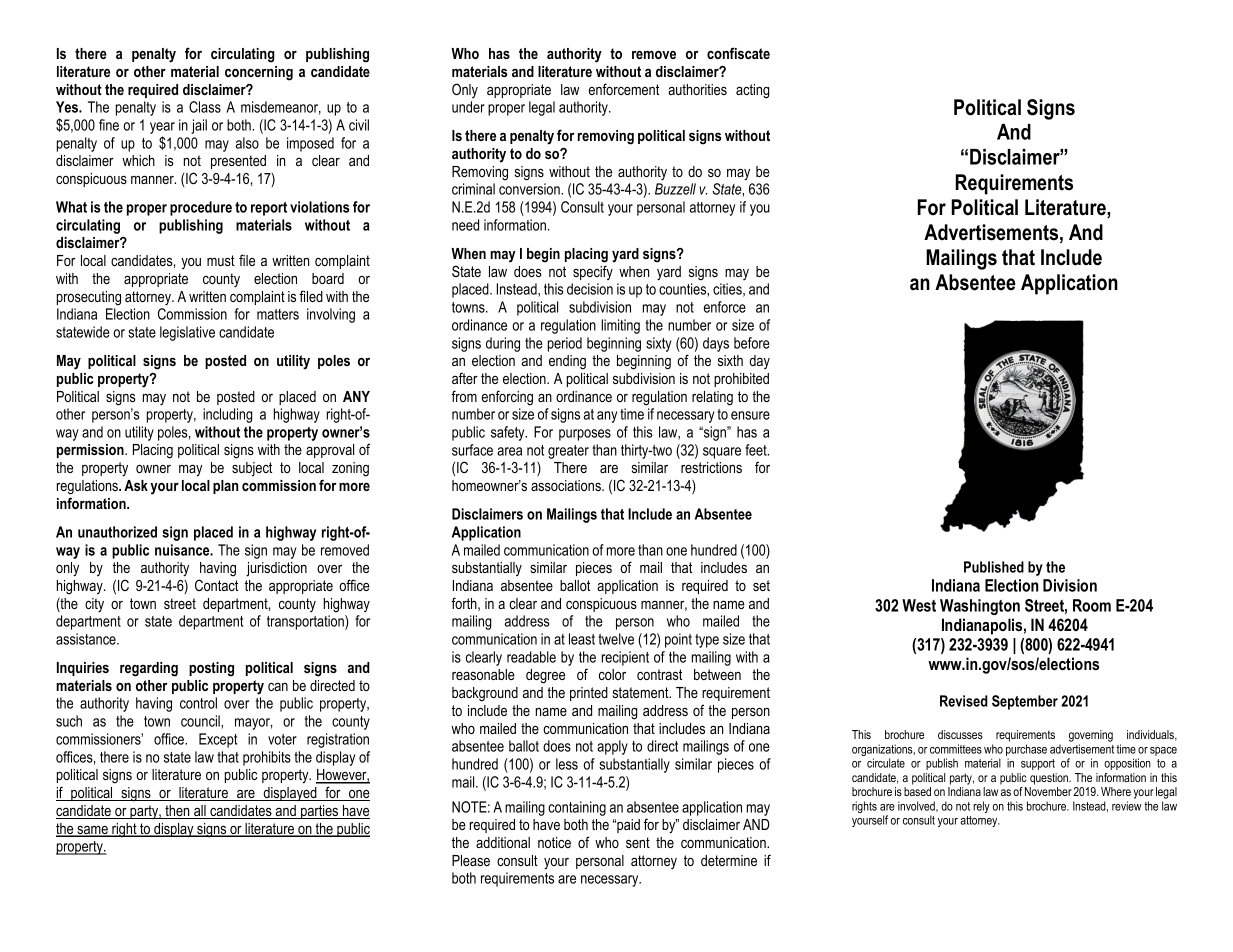 Image resolution: width=1233 pixels, height=952 pixels. Describe the element at coordinates (568, 452) in the screenshot. I see `greater` at that location.
